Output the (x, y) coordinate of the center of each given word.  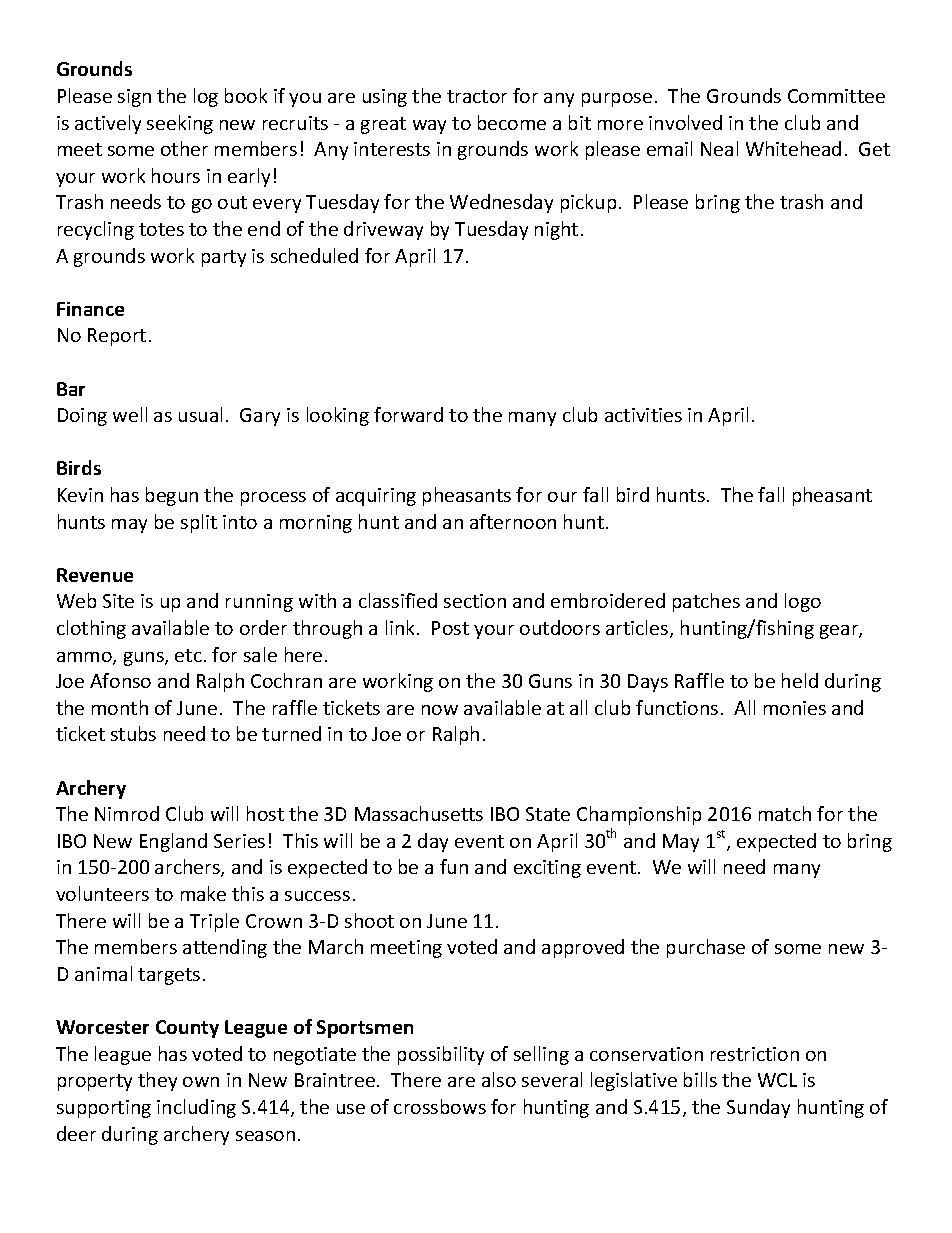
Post (450, 628)
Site (118, 601)
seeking (180, 124)
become (512, 122)
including (196, 1108)
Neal (719, 148)
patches (706, 602)
